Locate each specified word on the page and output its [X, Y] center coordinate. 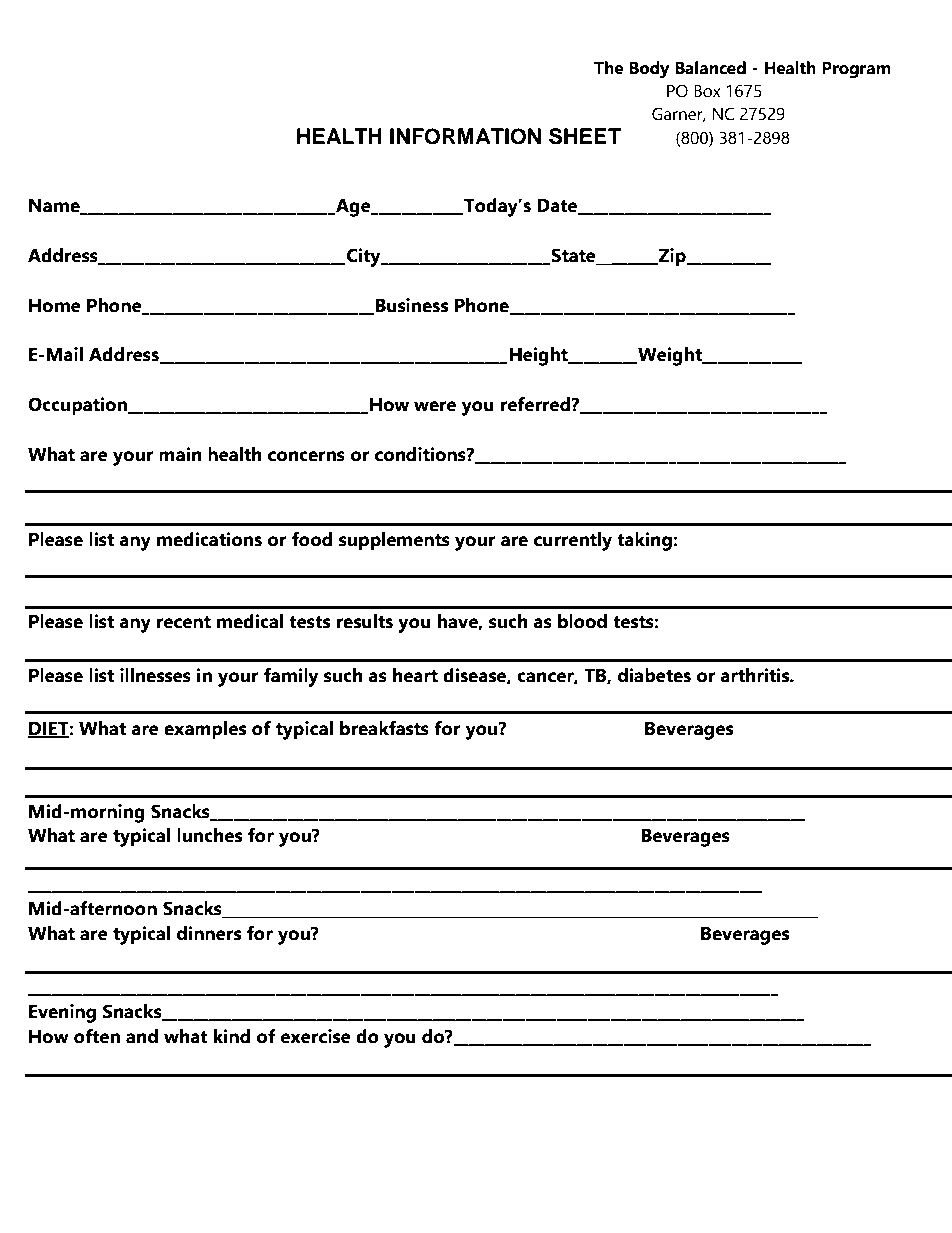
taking [645, 541]
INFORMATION [465, 136]
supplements [394, 541]
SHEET [585, 136]
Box [707, 91]
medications [209, 539]
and [142, 1036]
